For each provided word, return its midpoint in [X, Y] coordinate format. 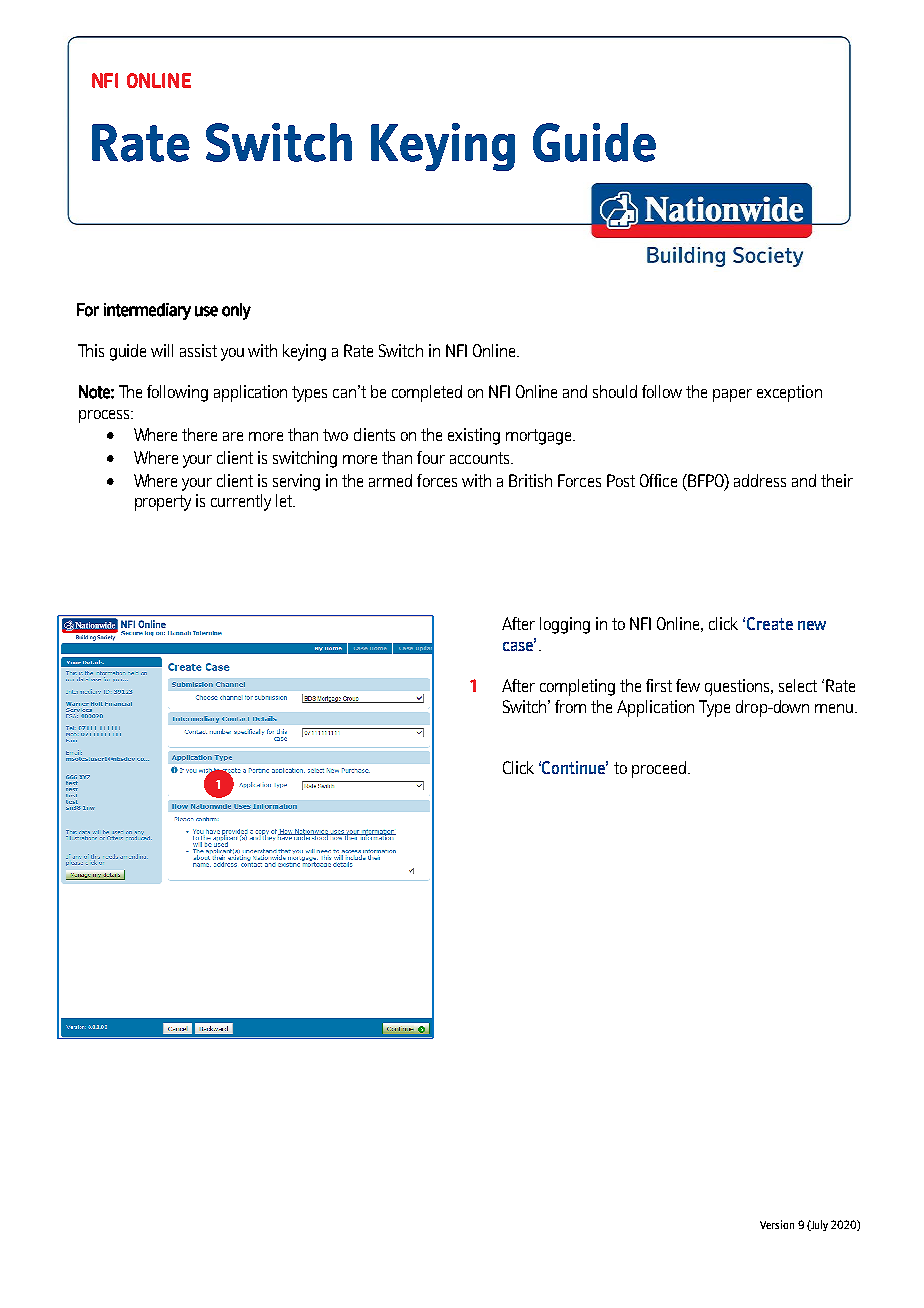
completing [577, 687]
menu [835, 708]
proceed [659, 769]
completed [427, 393]
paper [732, 395]
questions [739, 687]
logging [565, 625]
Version [777, 1224]
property [163, 503]
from [570, 706]
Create [770, 623]
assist [198, 350]
